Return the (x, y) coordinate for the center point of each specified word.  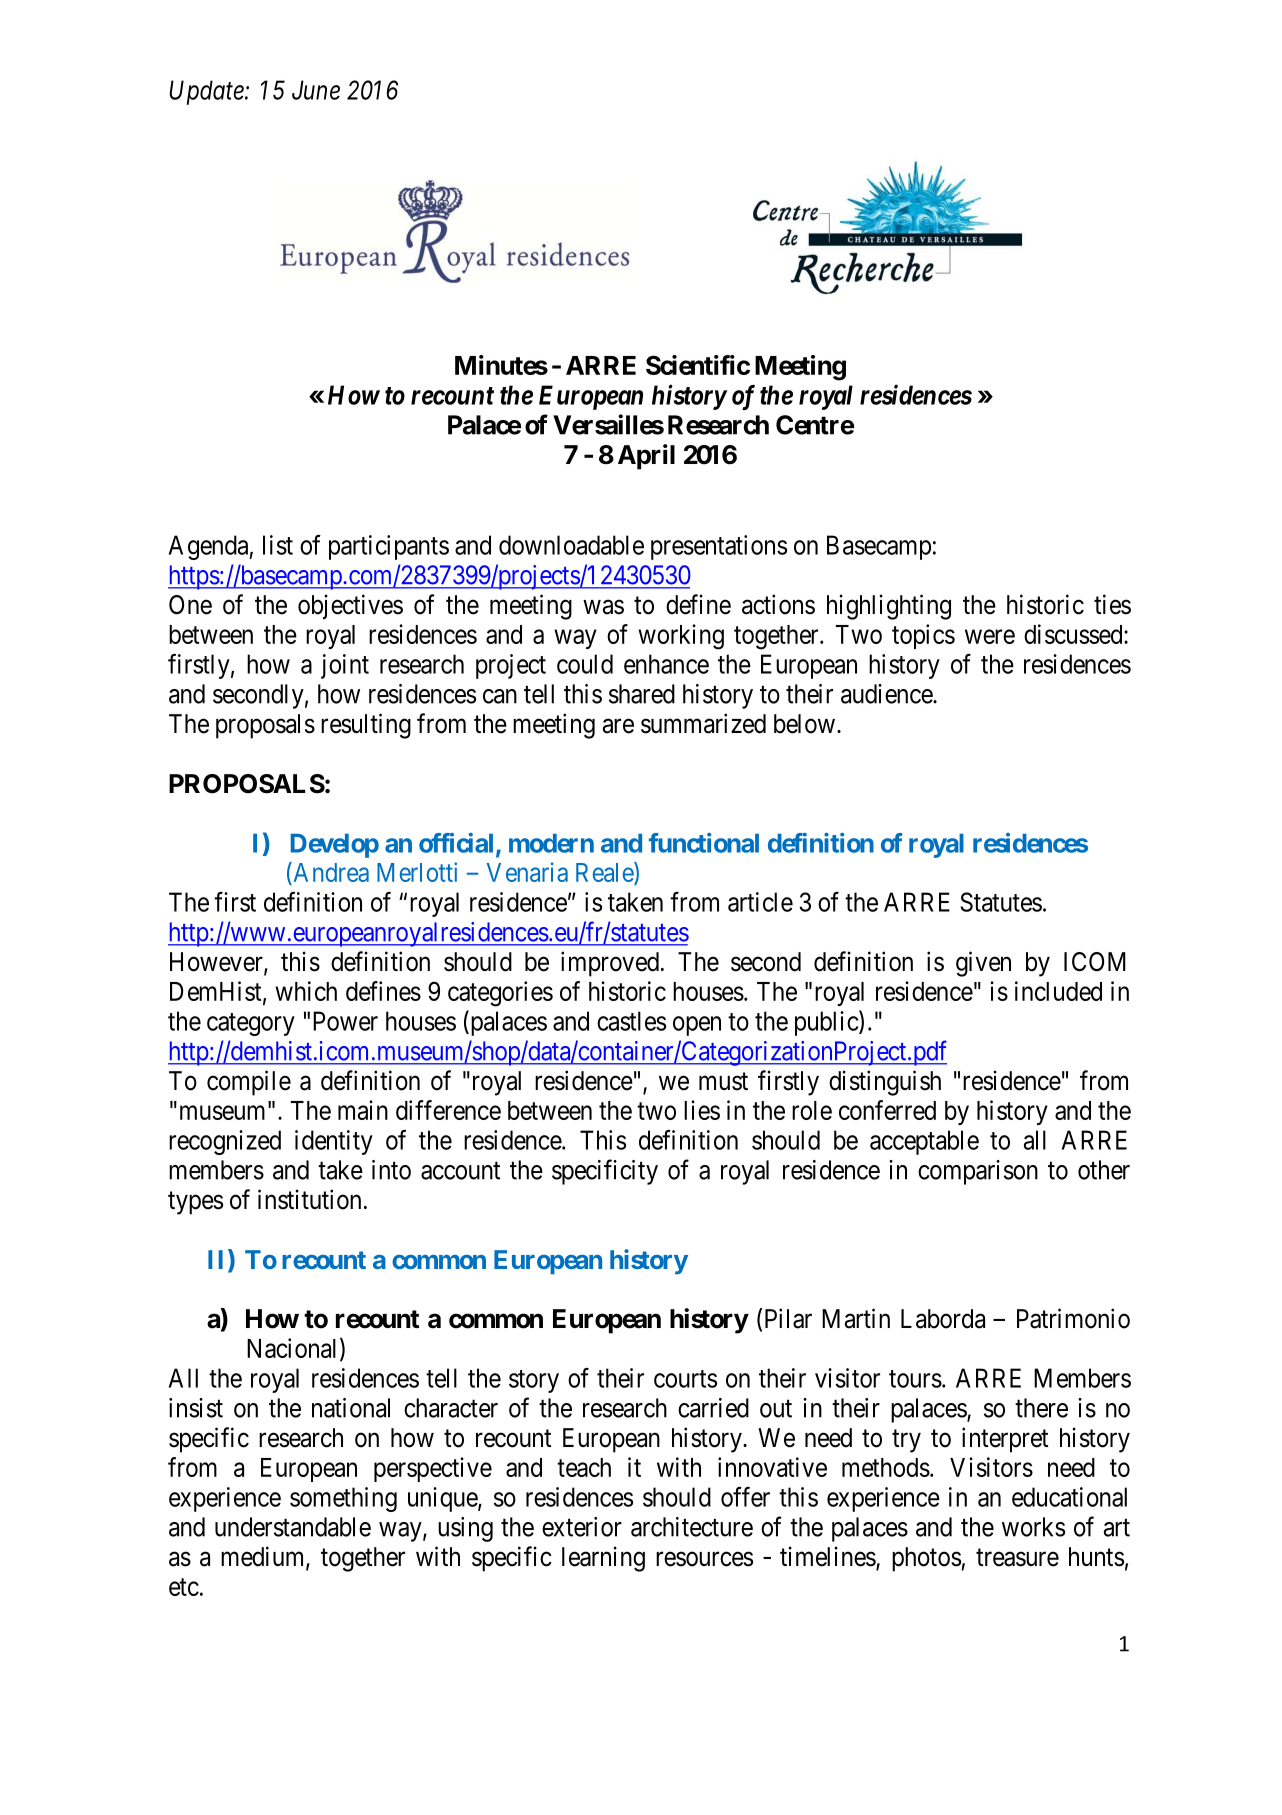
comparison (978, 1172)
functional (704, 843)
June (316, 90)
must (723, 1082)
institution (309, 1199)
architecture (692, 1527)
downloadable (571, 545)
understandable (293, 1527)
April (646, 457)
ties (1112, 604)
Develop (335, 846)
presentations (719, 547)
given (983, 964)
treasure (1017, 1558)
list (278, 545)
